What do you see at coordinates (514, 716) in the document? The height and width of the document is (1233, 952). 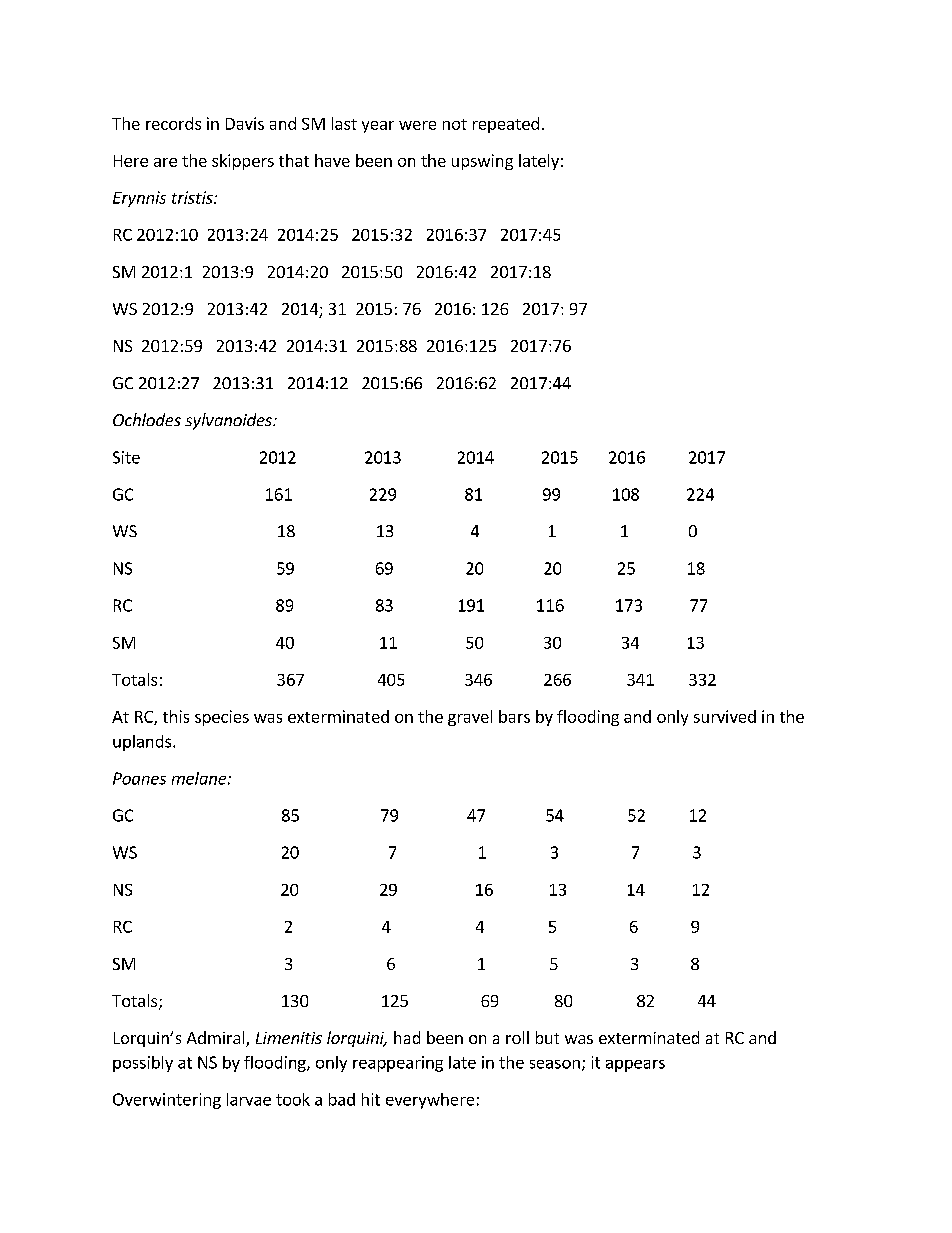 I see `bars` at bounding box center [514, 716].
